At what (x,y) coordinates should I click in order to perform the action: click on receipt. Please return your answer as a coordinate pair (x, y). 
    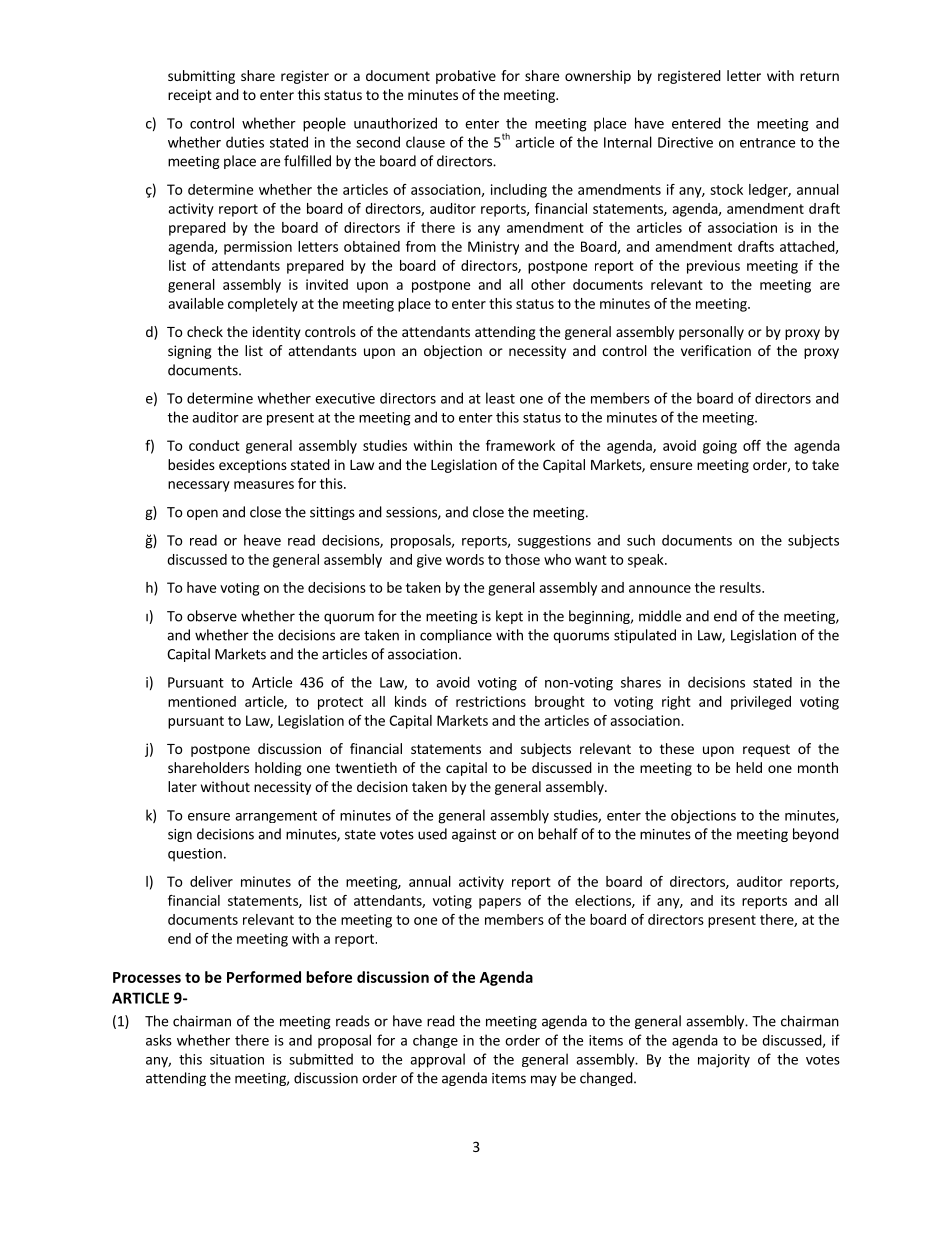
    Looking at the image, I should click on (190, 96).
